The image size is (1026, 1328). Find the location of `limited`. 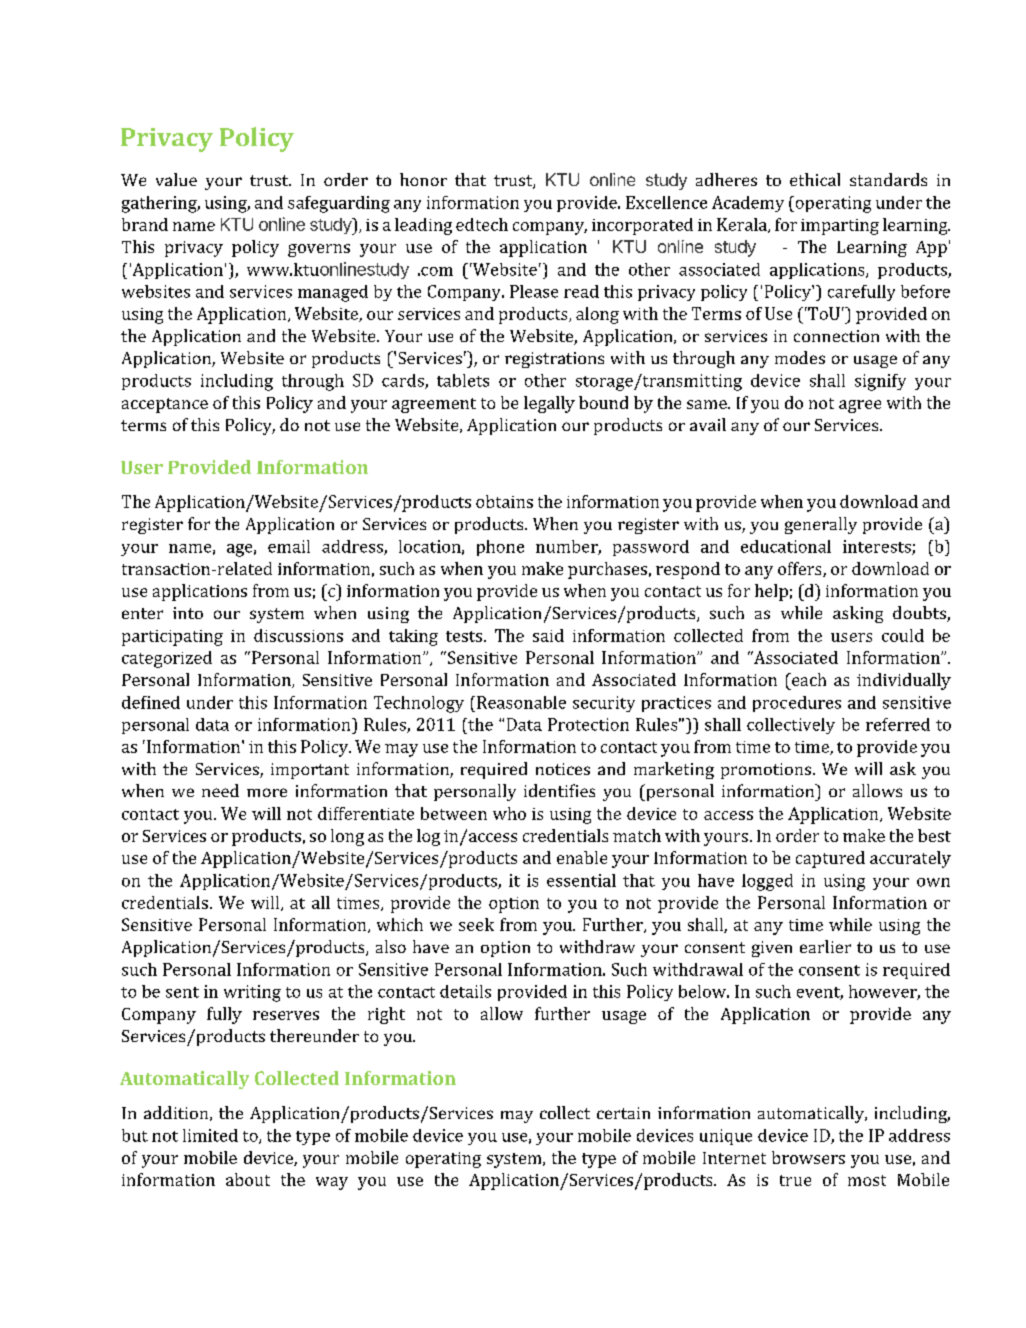

limited is located at coordinates (210, 1135).
